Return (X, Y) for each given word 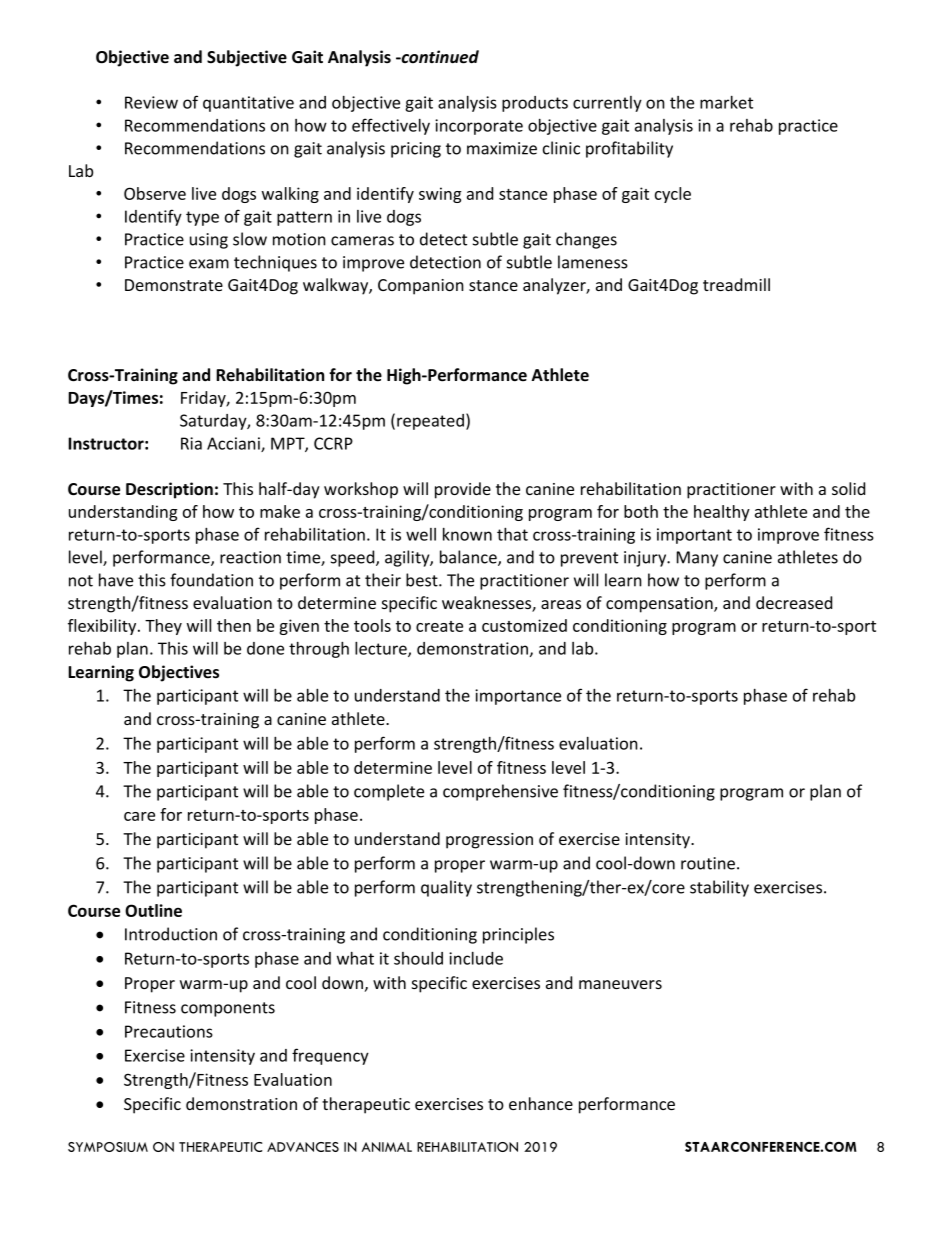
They (163, 627)
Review (151, 102)
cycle (673, 195)
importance (518, 697)
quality (446, 888)
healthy (722, 513)
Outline (153, 910)
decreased (794, 602)
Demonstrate (174, 285)
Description (169, 490)
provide (463, 490)
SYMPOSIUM (108, 1147)
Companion (421, 287)
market (726, 102)
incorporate (479, 127)
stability (719, 888)
